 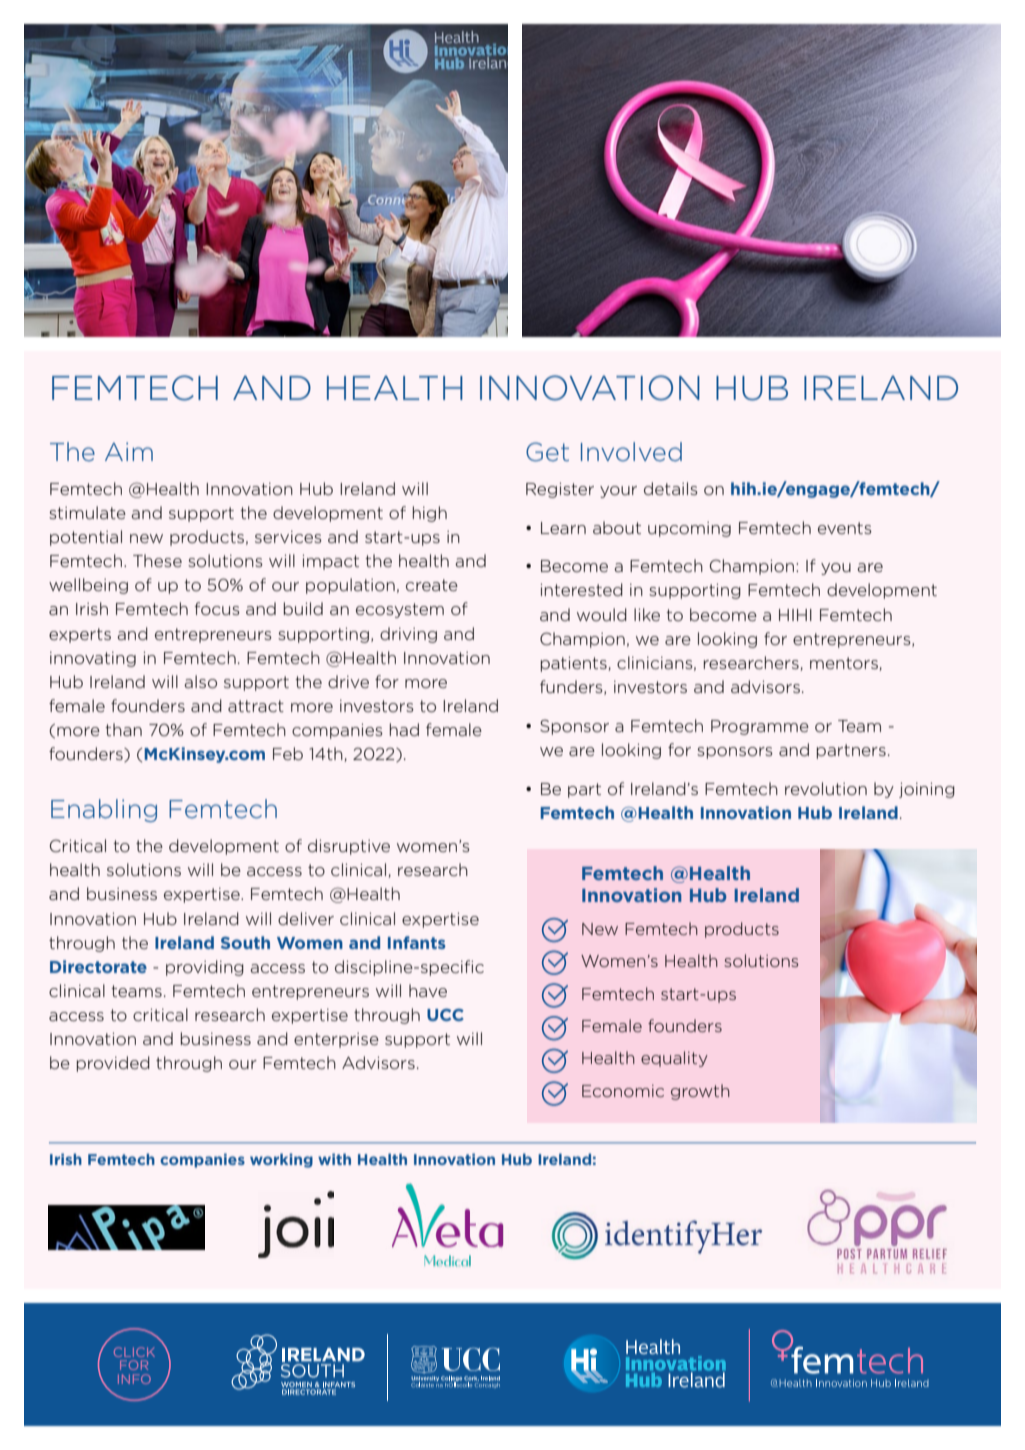 What do you see at coordinates (560, 490) in the screenshot?
I see `Register` at bounding box center [560, 490].
